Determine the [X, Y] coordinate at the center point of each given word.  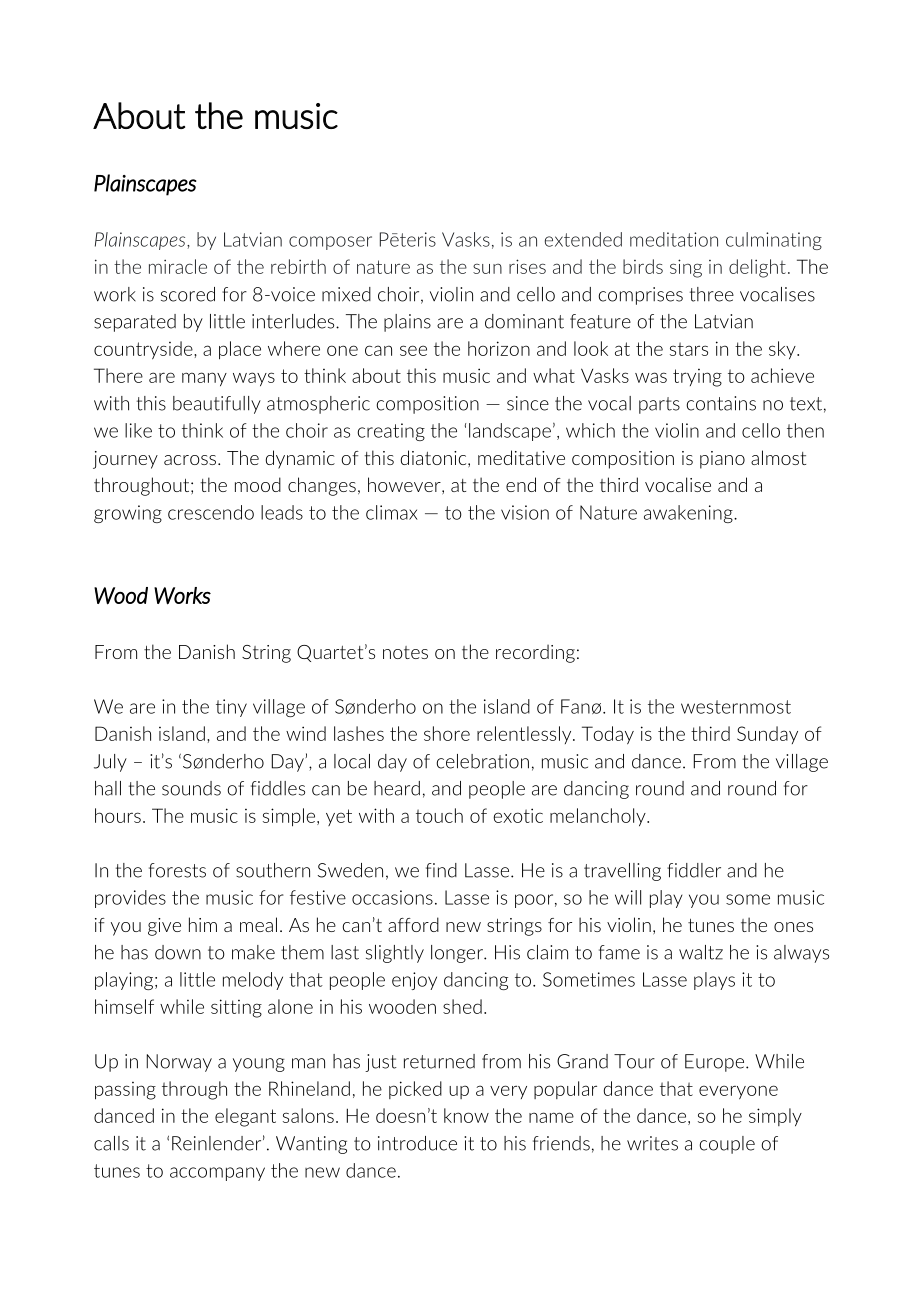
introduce [417, 1143]
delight [757, 268]
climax [392, 512]
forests [177, 870]
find [441, 870]
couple [727, 1145]
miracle [178, 266]
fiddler [694, 870]
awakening [689, 514]
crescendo [211, 512]
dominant [524, 321]
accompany [217, 1174]
